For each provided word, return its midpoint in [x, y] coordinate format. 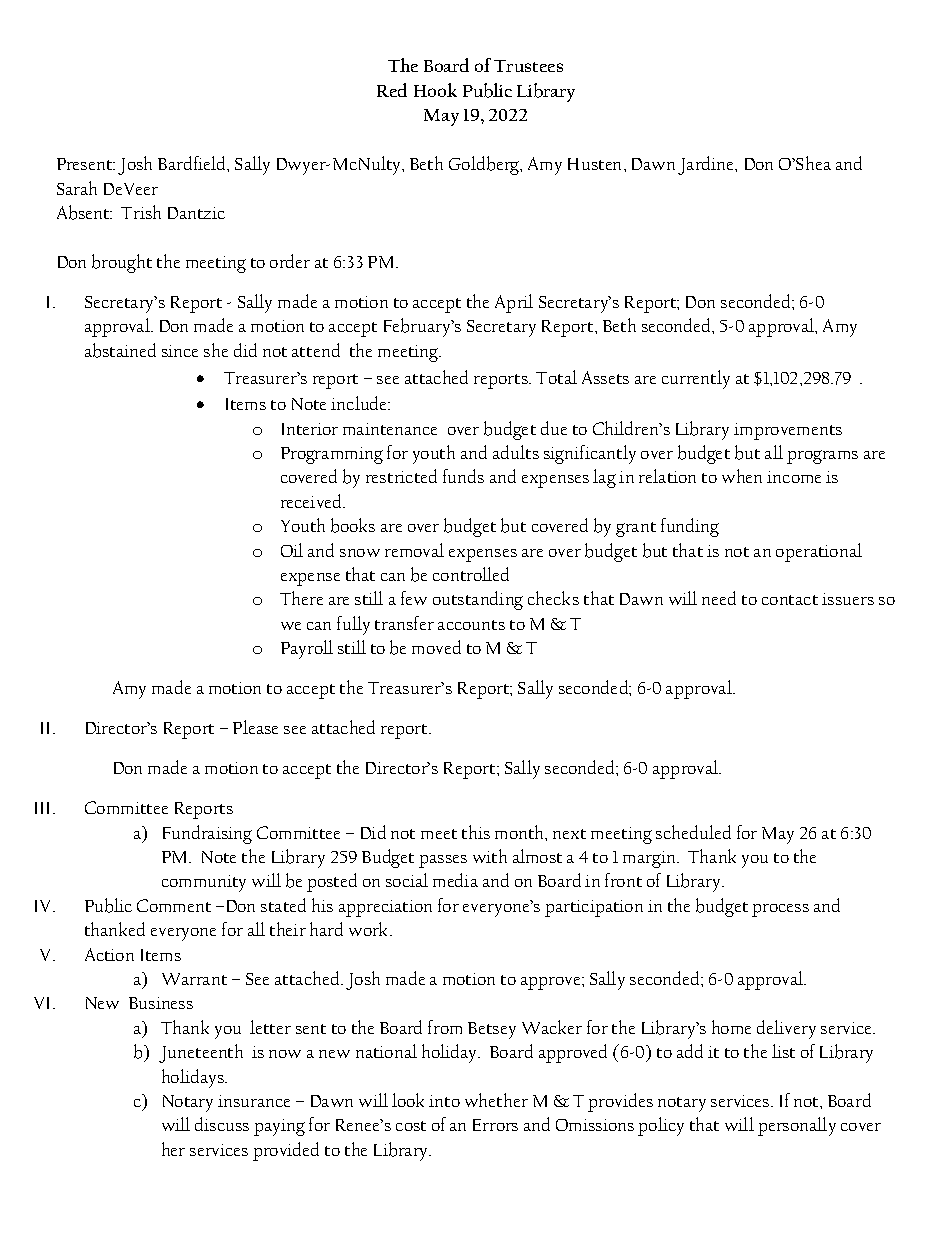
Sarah [77, 188]
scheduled [693, 832]
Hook [435, 90]
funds [463, 476]
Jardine [707, 165]
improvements [788, 431]
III [44, 808]
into [444, 1101]
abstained [120, 350]
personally [797, 1126]
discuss [222, 1124]
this [476, 832]
